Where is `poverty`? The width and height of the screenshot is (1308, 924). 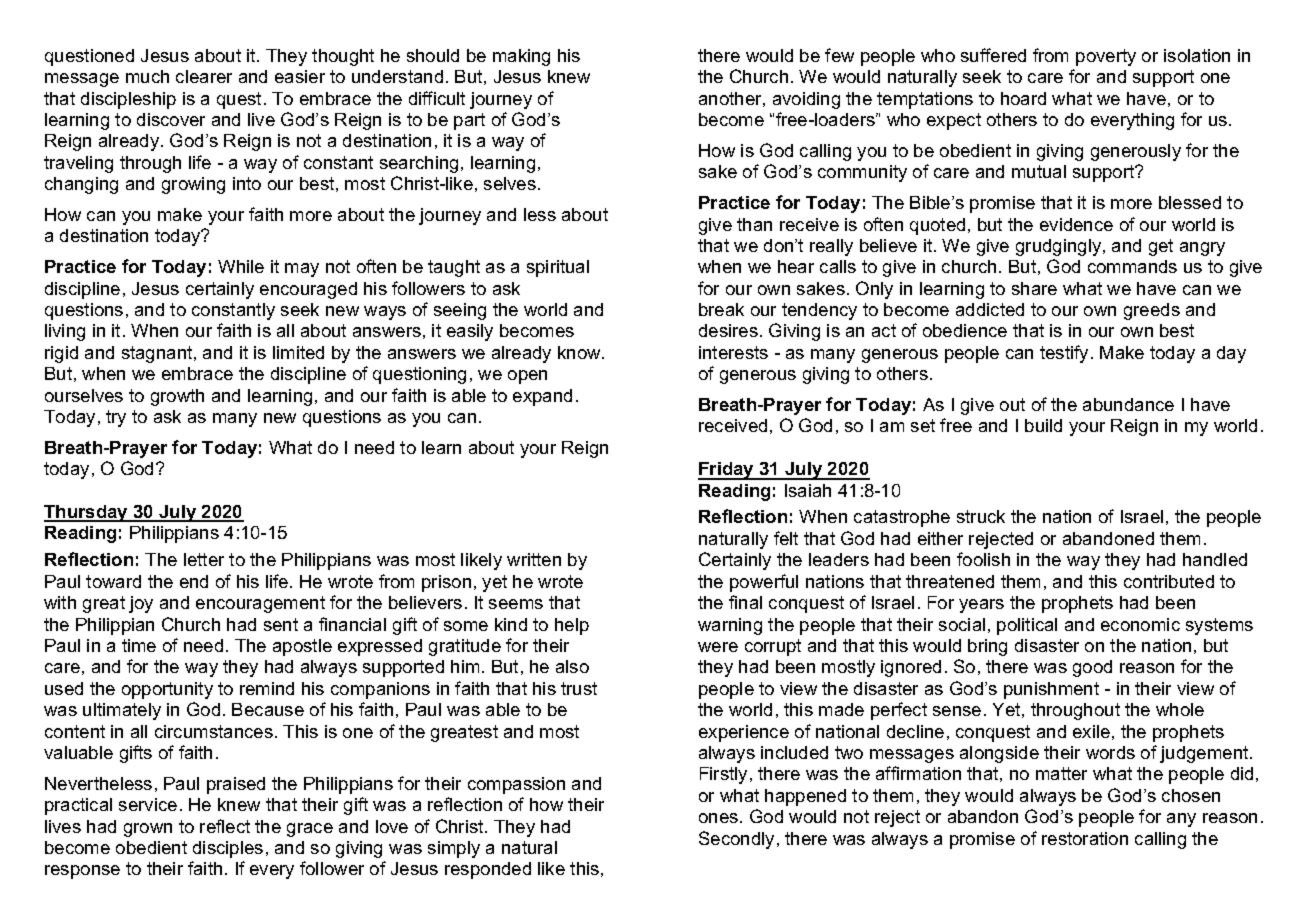
poverty is located at coordinates (1106, 57).
